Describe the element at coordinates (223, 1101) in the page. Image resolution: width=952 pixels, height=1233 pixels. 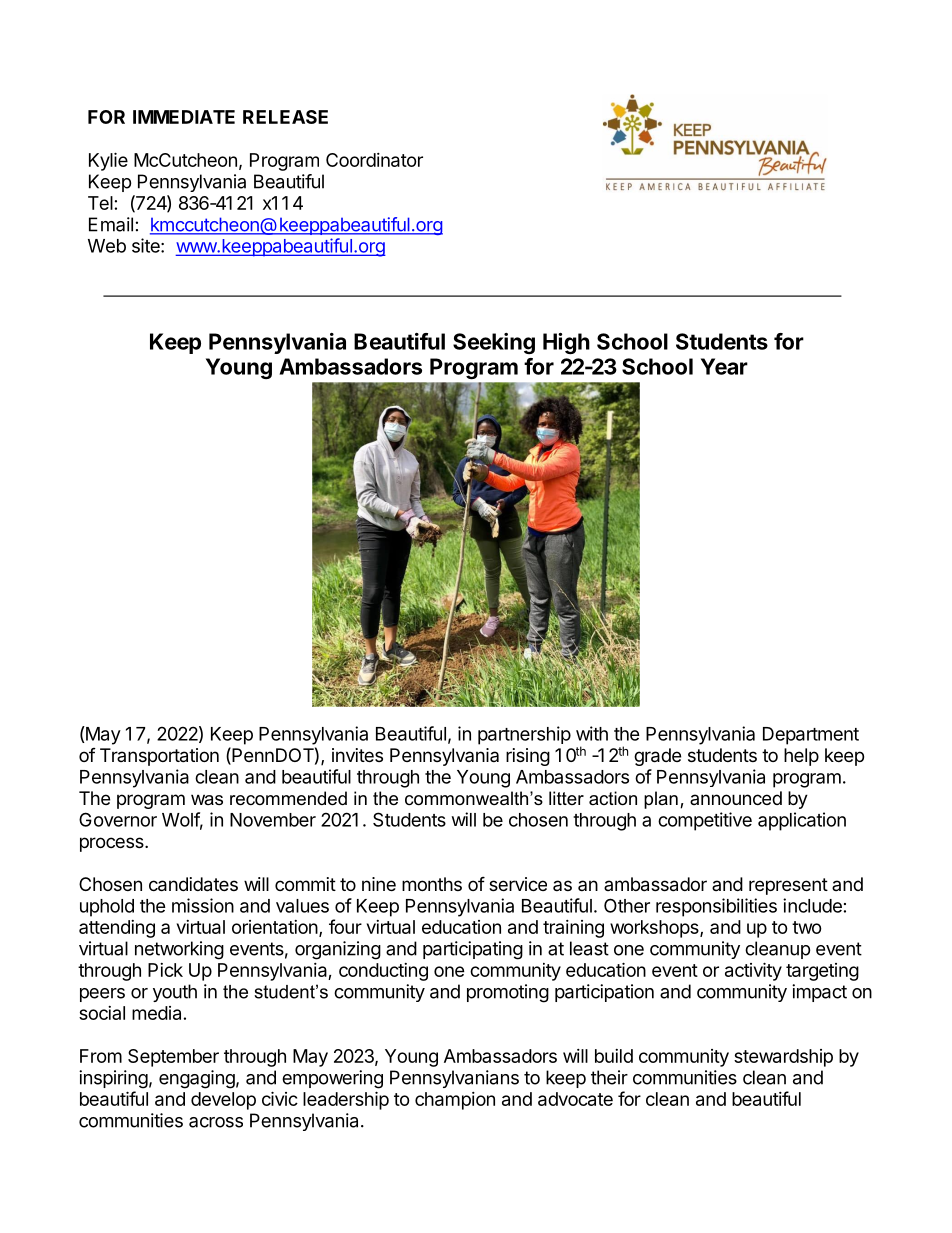
I see `develop` at that location.
